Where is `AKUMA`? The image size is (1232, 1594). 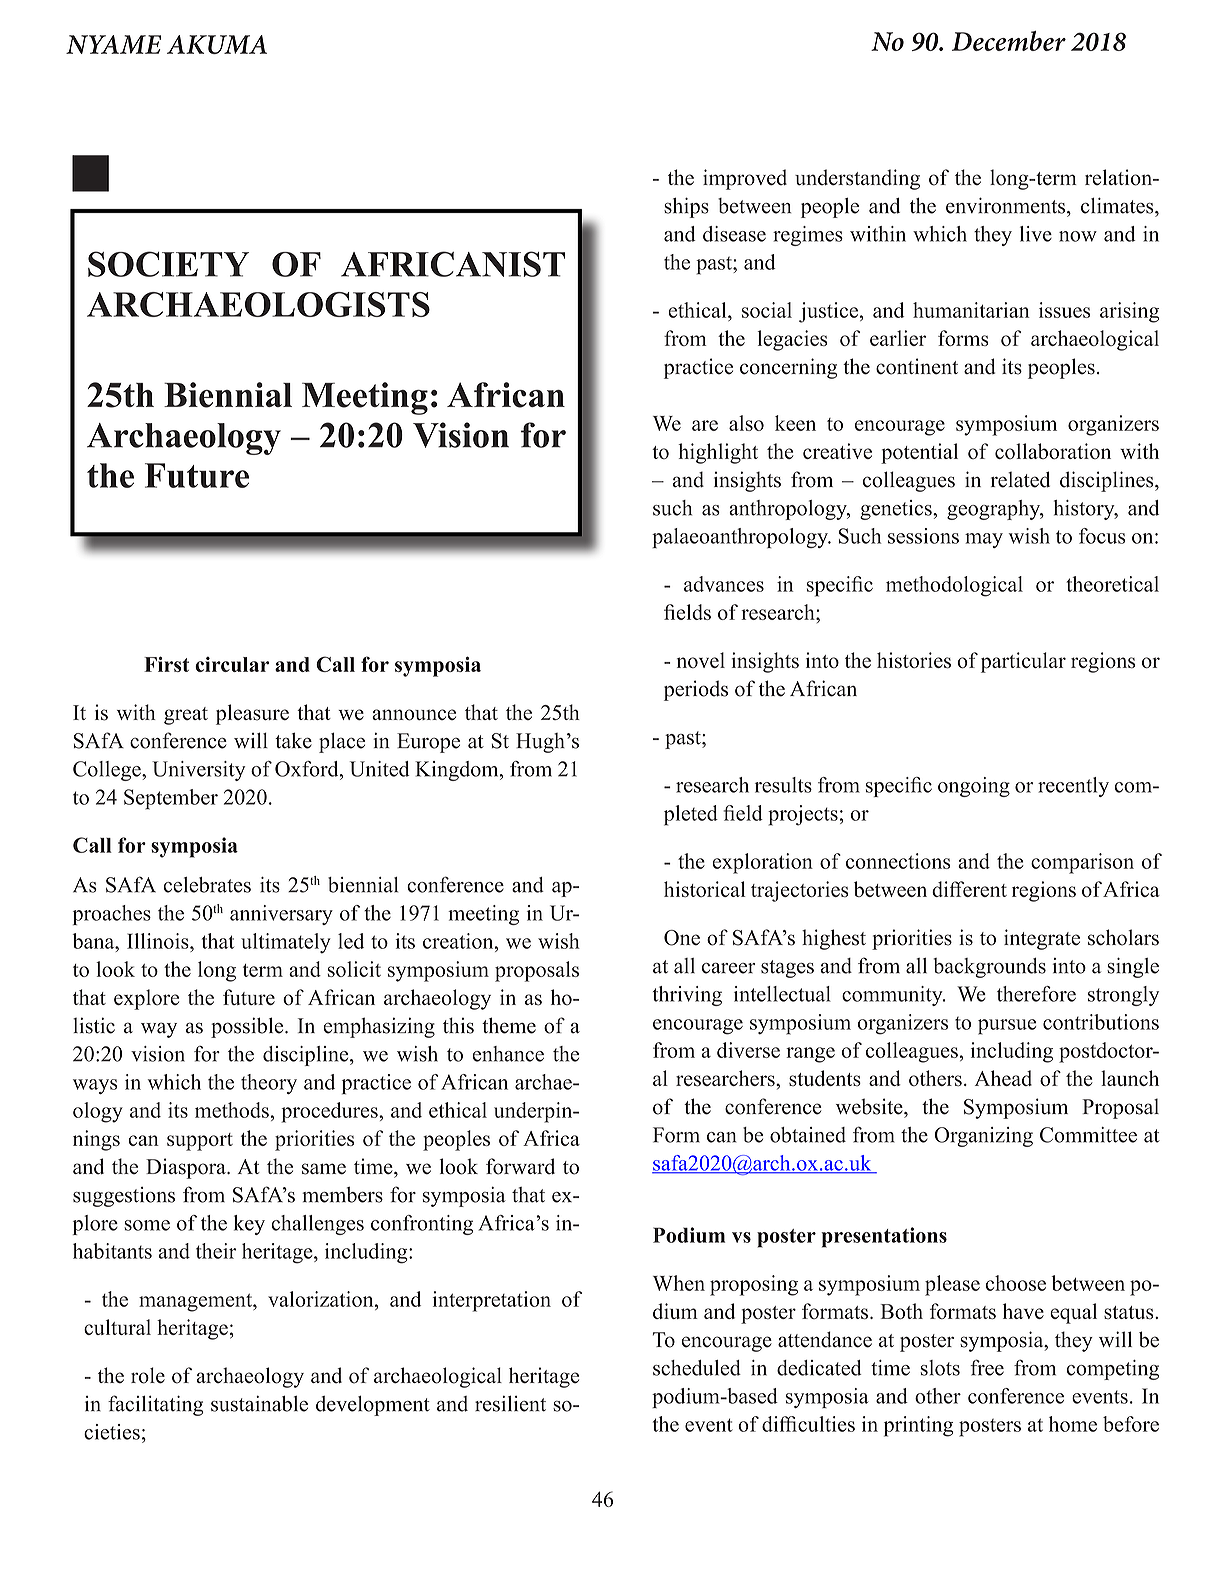
AKUMA is located at coordinates (217, 44).
